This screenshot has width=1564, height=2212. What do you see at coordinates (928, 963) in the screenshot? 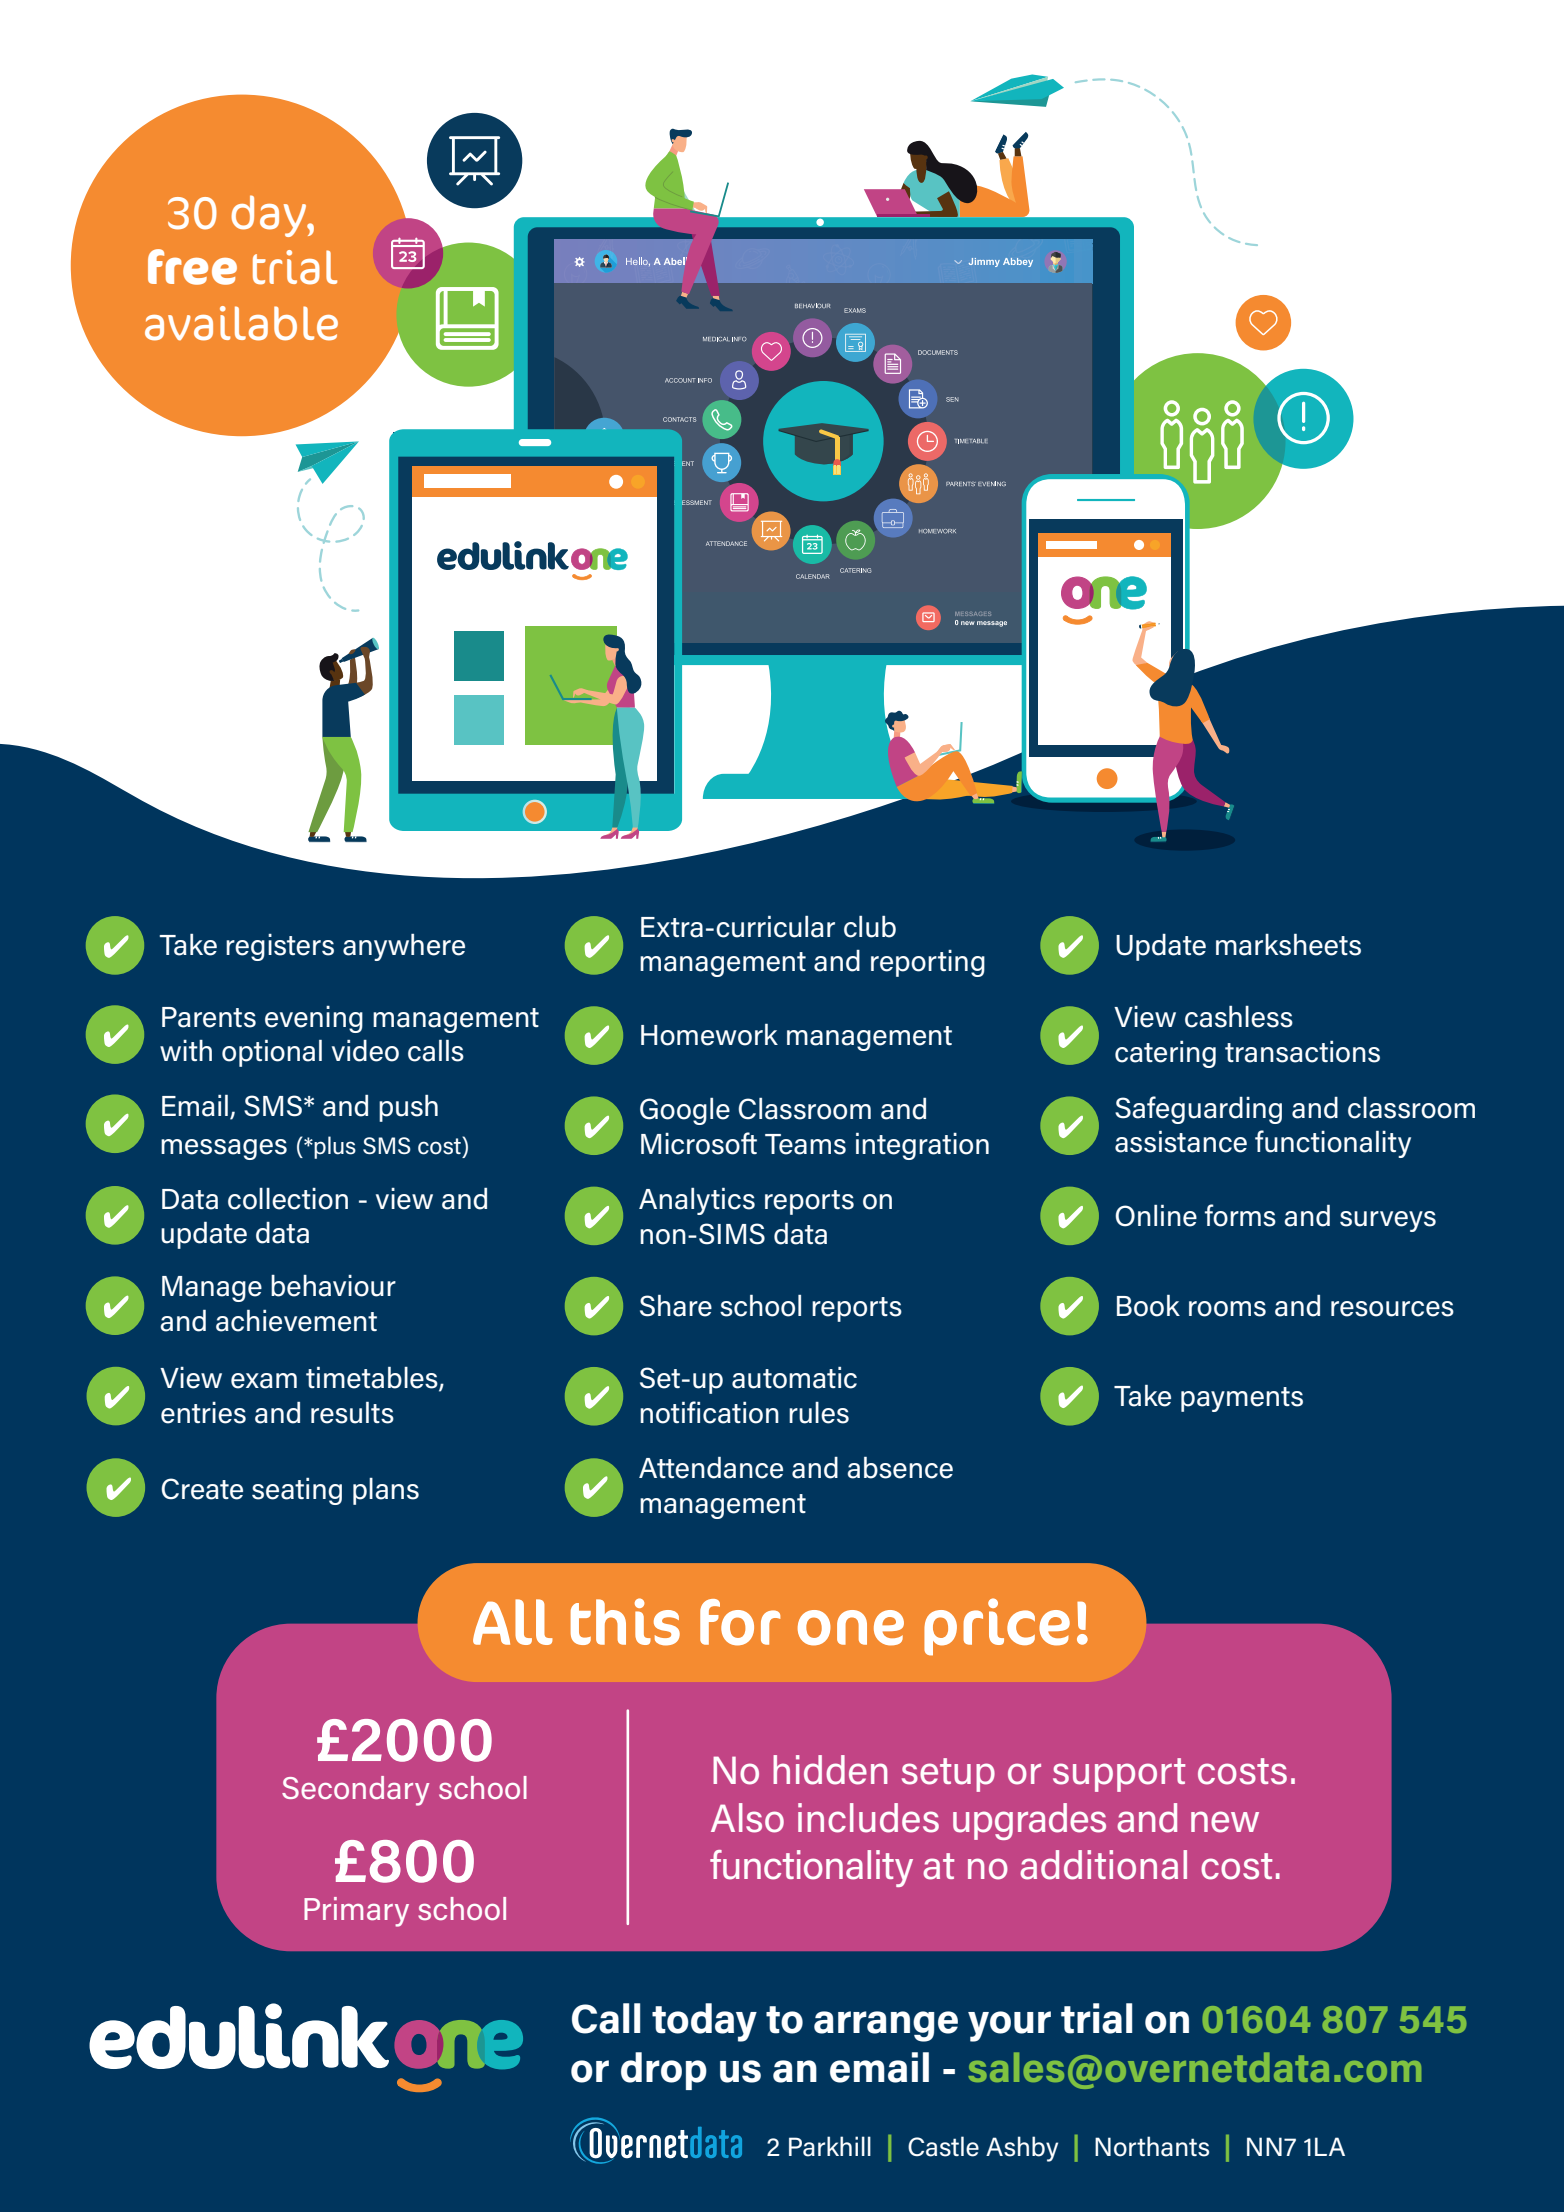
I see `reporting` at bounding box center [928, 963].
